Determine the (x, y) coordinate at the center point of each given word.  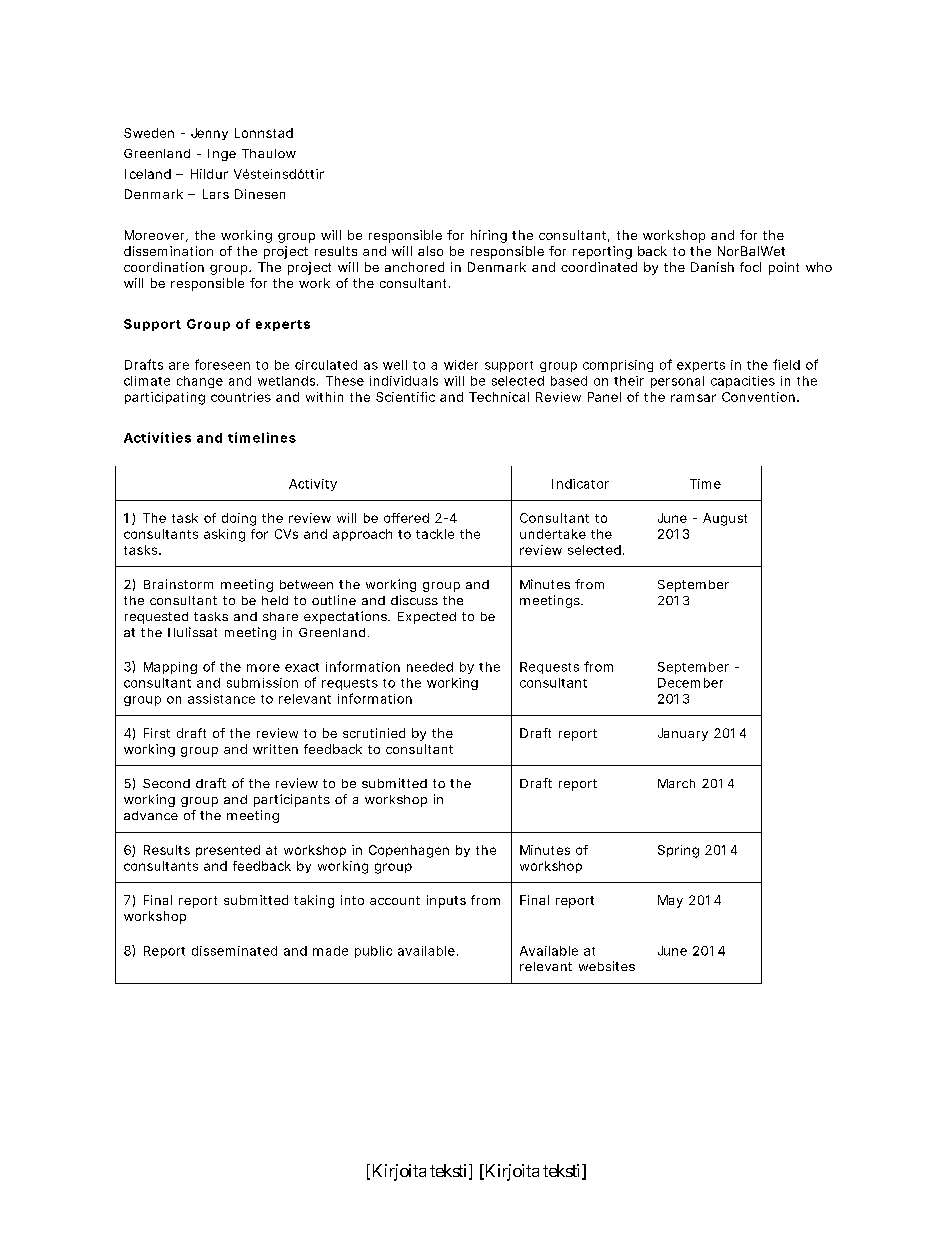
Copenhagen (409, 851)
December (690, 683)
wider (461, 365)
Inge (222, 155)
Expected (427, 618)
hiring (489, 236)
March (676, 783)
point (784, 268)
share (280, 616)
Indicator (580, 484)
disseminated (234, 951)
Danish (712, 267)
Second (166, 783)
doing (239, 519)
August (725, 519)
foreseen (222, 364)
